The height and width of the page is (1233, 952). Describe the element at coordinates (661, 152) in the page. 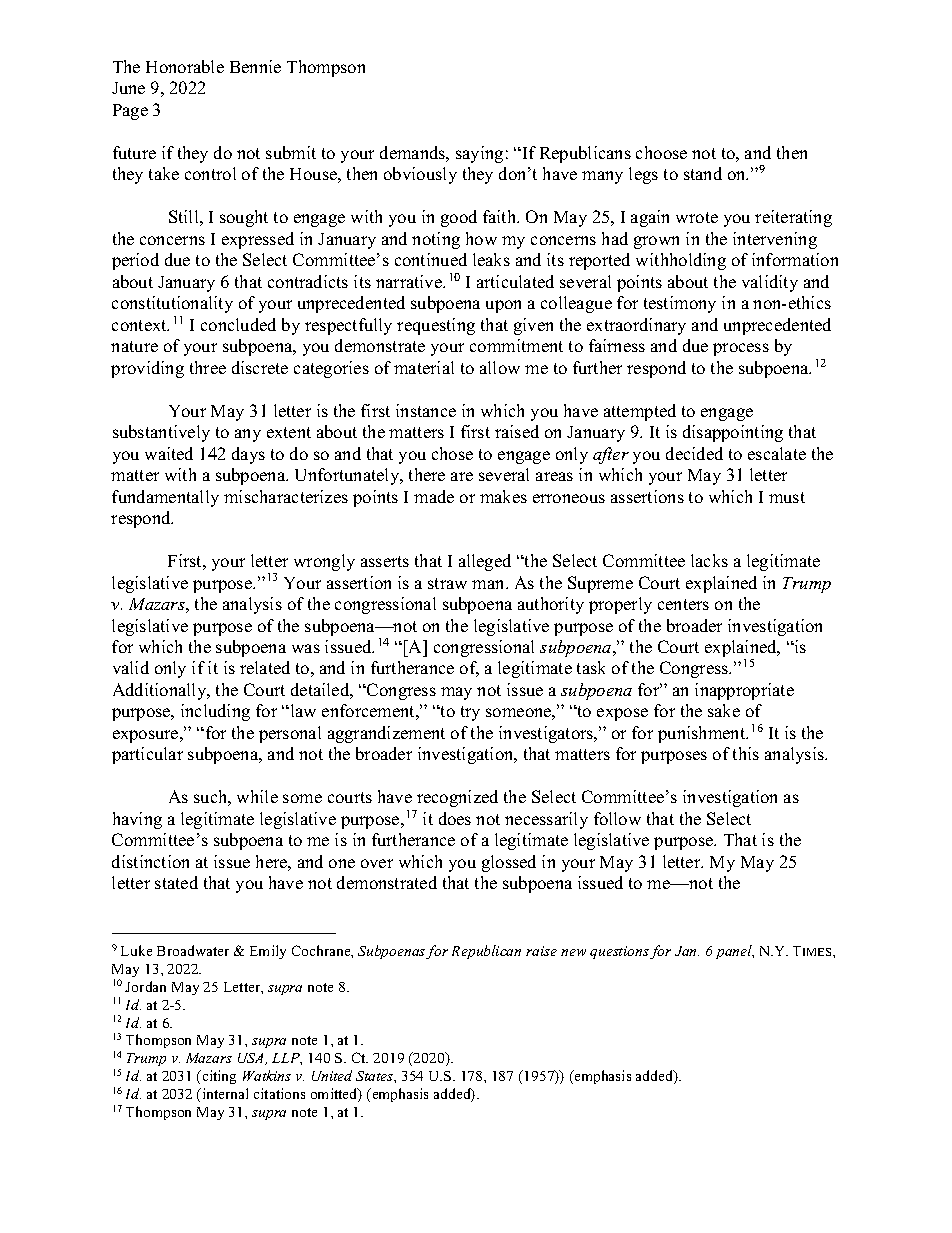

I see `choose` at that location.
